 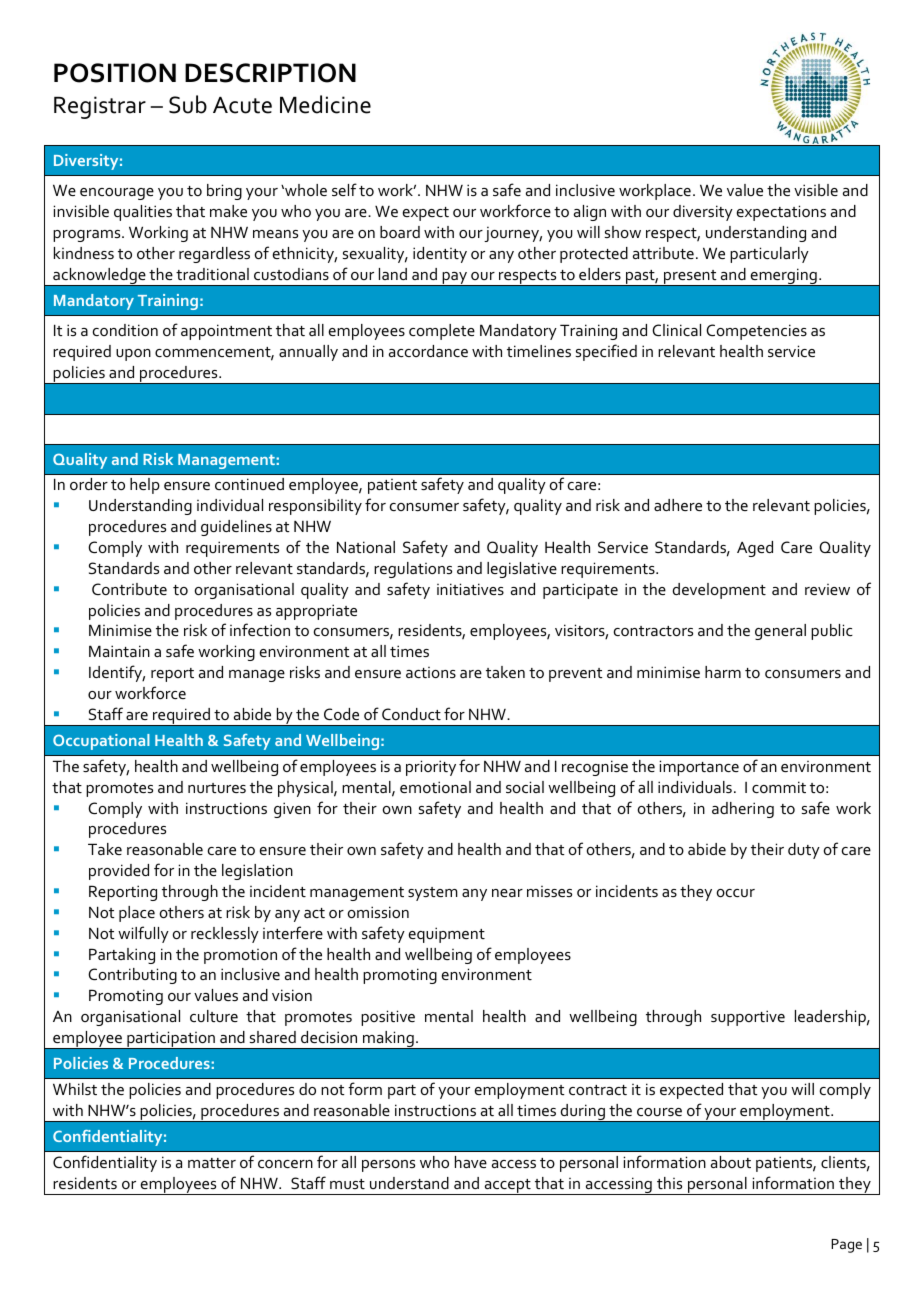 I want to click on accept, so click(x=507, y=1187).
